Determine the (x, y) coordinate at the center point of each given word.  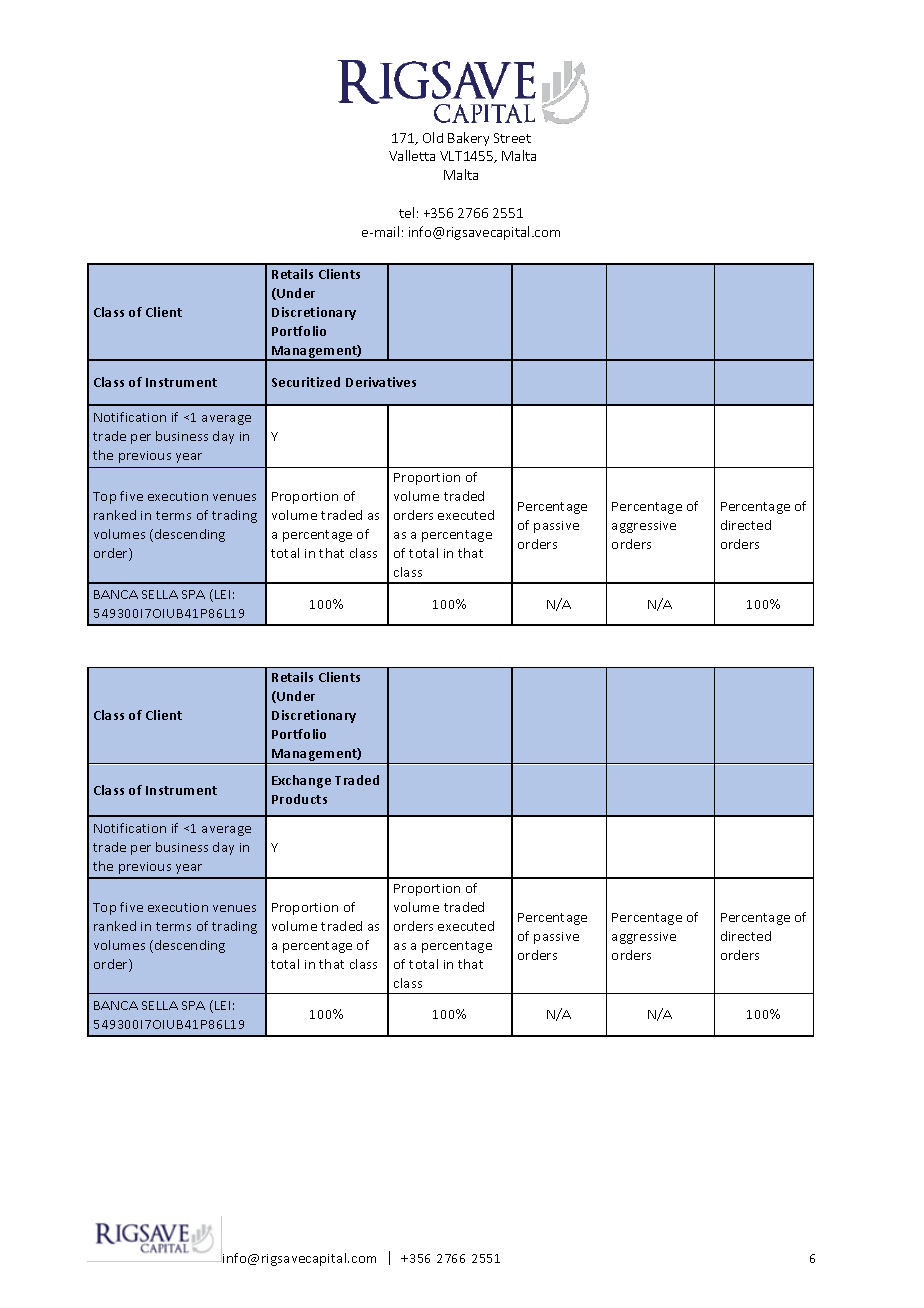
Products (299, 799)
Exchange (301, 781)
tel (406, 212)
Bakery (468, 139)
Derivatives (381, 382)
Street (512, 138)
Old (433, 137)
